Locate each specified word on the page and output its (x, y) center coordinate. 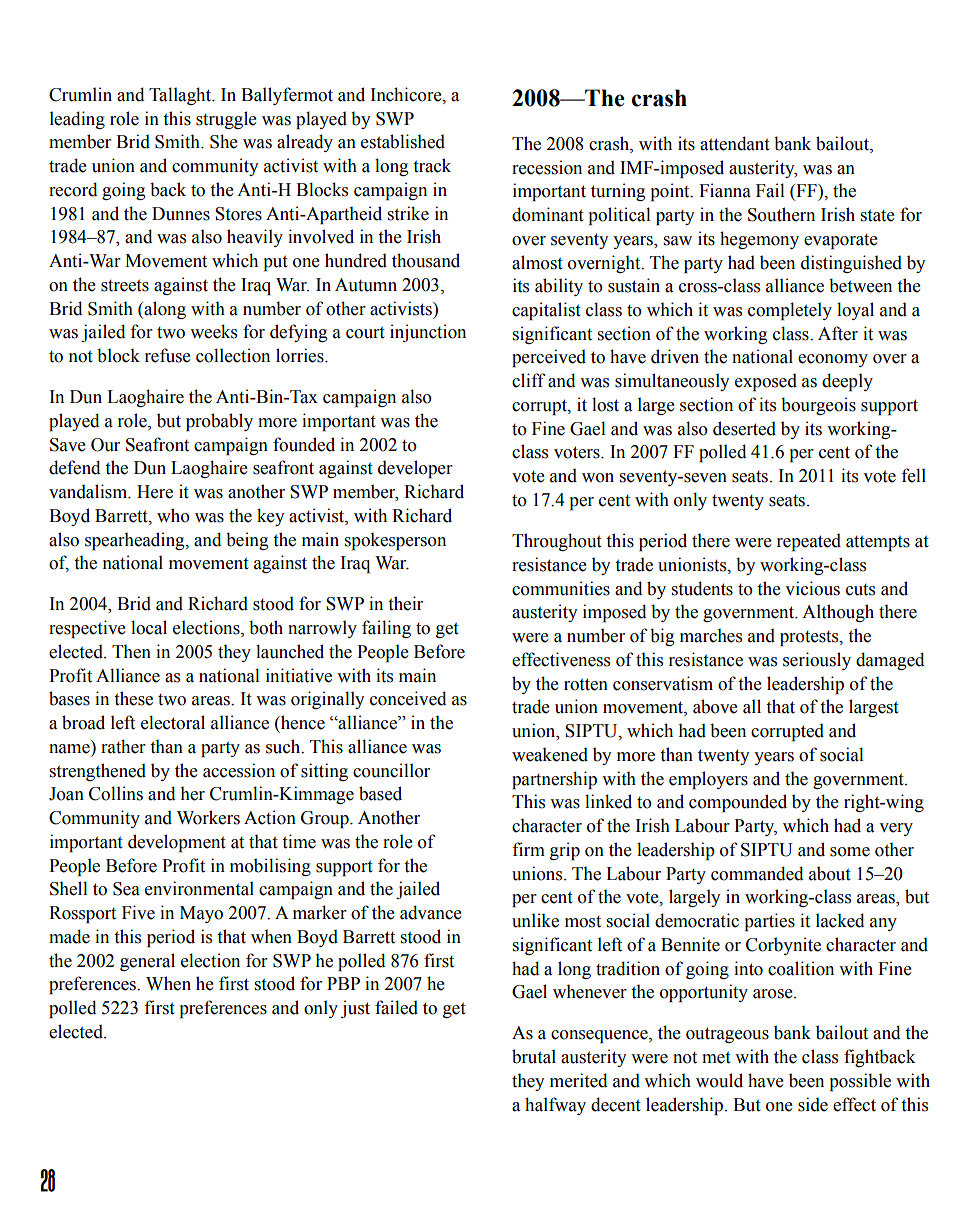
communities (561, 588)
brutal (534, 1056)
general (147, 962)
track (432, 165)
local (149, 627)
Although (838, 613)
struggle (226, 120)
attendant (735, 143)
